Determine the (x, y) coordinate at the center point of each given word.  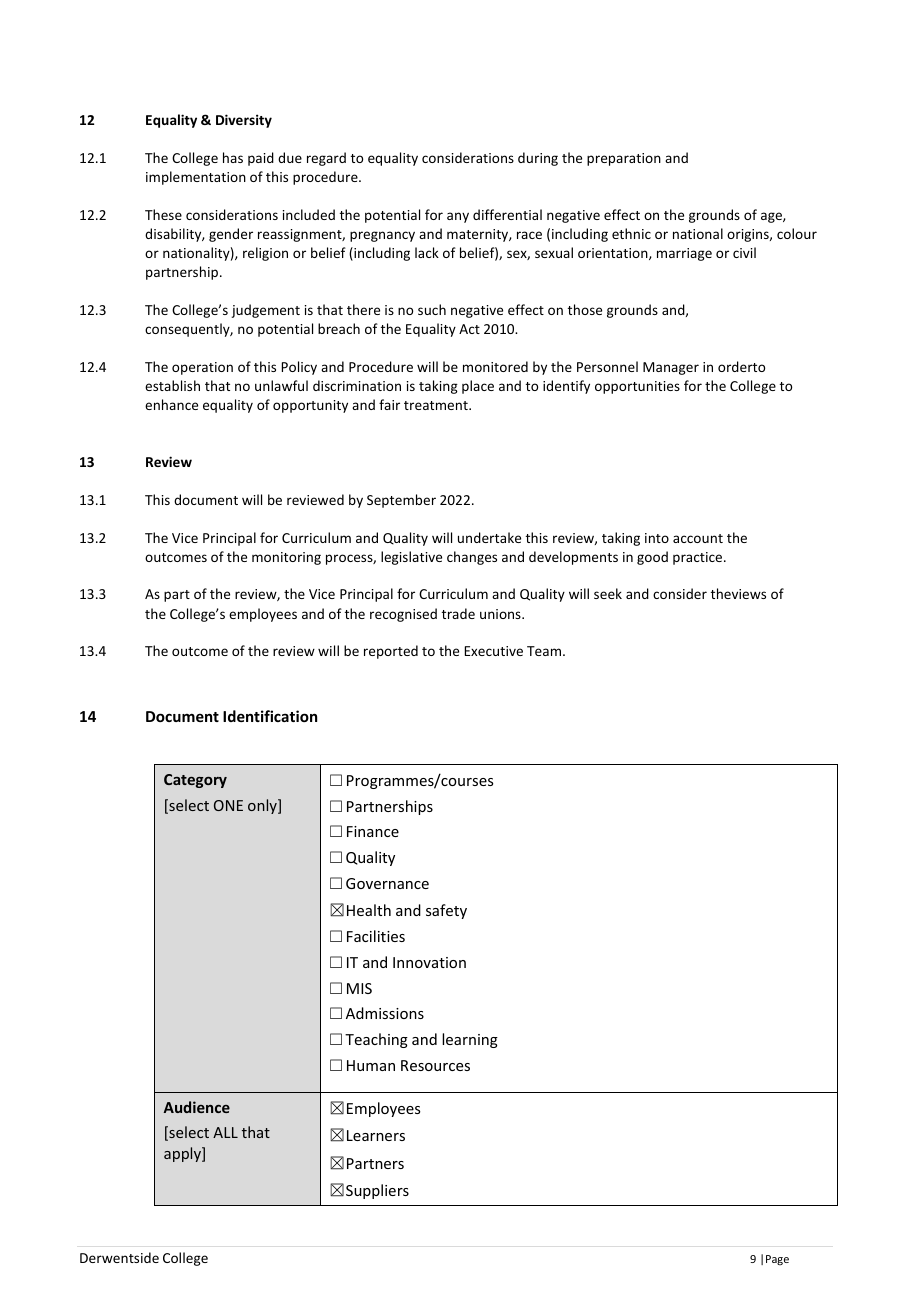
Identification (270, 716)
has (233, 157)
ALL (225, 1132)
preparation (624, 159)
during (538, 159)
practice (699, 558)
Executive (494, 651)
